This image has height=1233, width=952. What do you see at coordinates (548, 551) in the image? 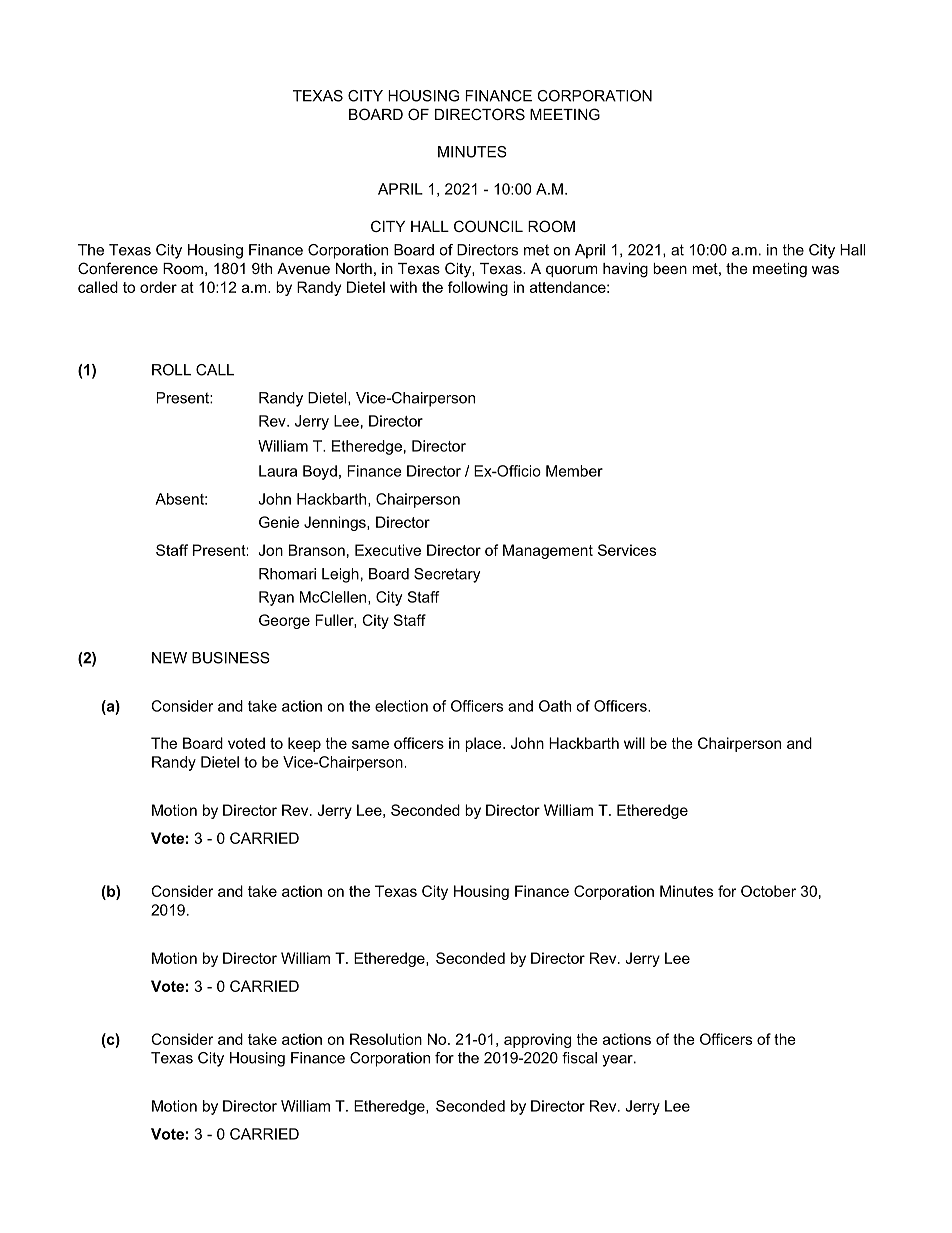
I see `Management` at bounding box center [548, 551].
